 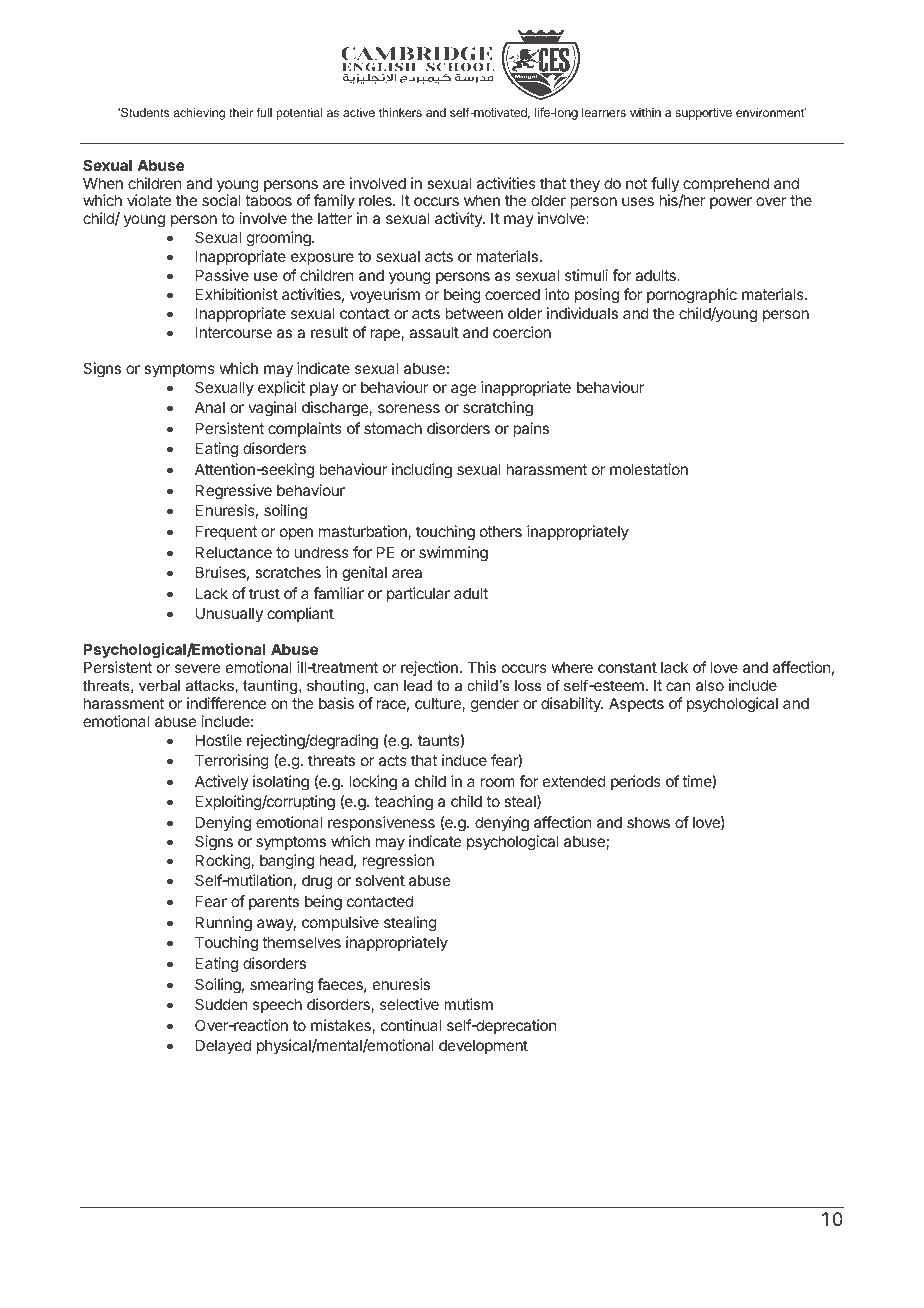 What do you see at coordinates (453, 554) in the page?
I see `swimming` at bounding box center [453, 554].
